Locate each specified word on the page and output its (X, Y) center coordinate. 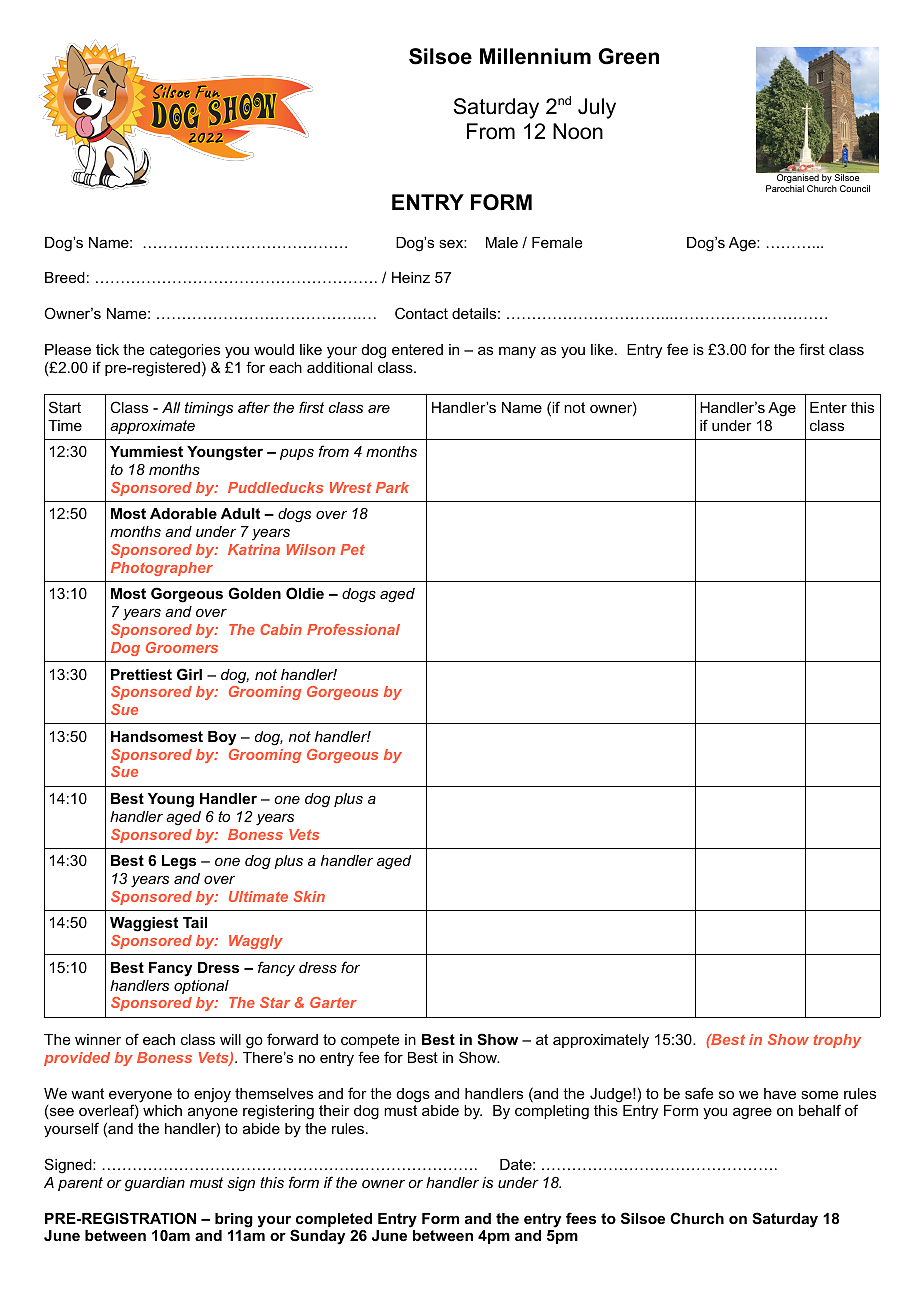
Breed (65, 277)
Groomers (182, 647)
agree (752, 1113)
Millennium (535, 56)
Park (392, 487)
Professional (353, 629)
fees (581, 1218)
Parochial (785, 188)
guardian (155, 1184)
